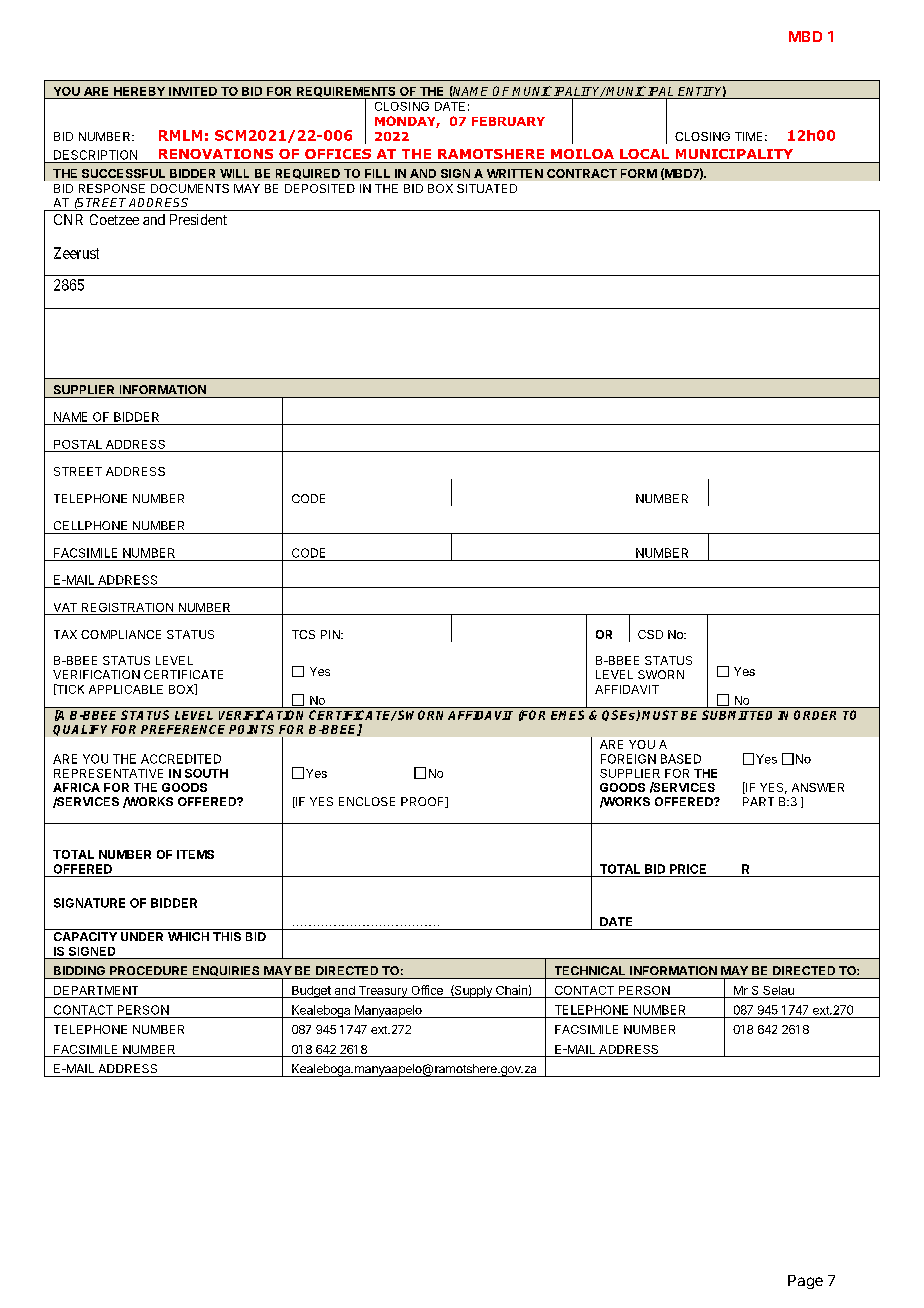 This image has width=924, height=1308. I want to click on CELLPHONE, so click(90, 525).
